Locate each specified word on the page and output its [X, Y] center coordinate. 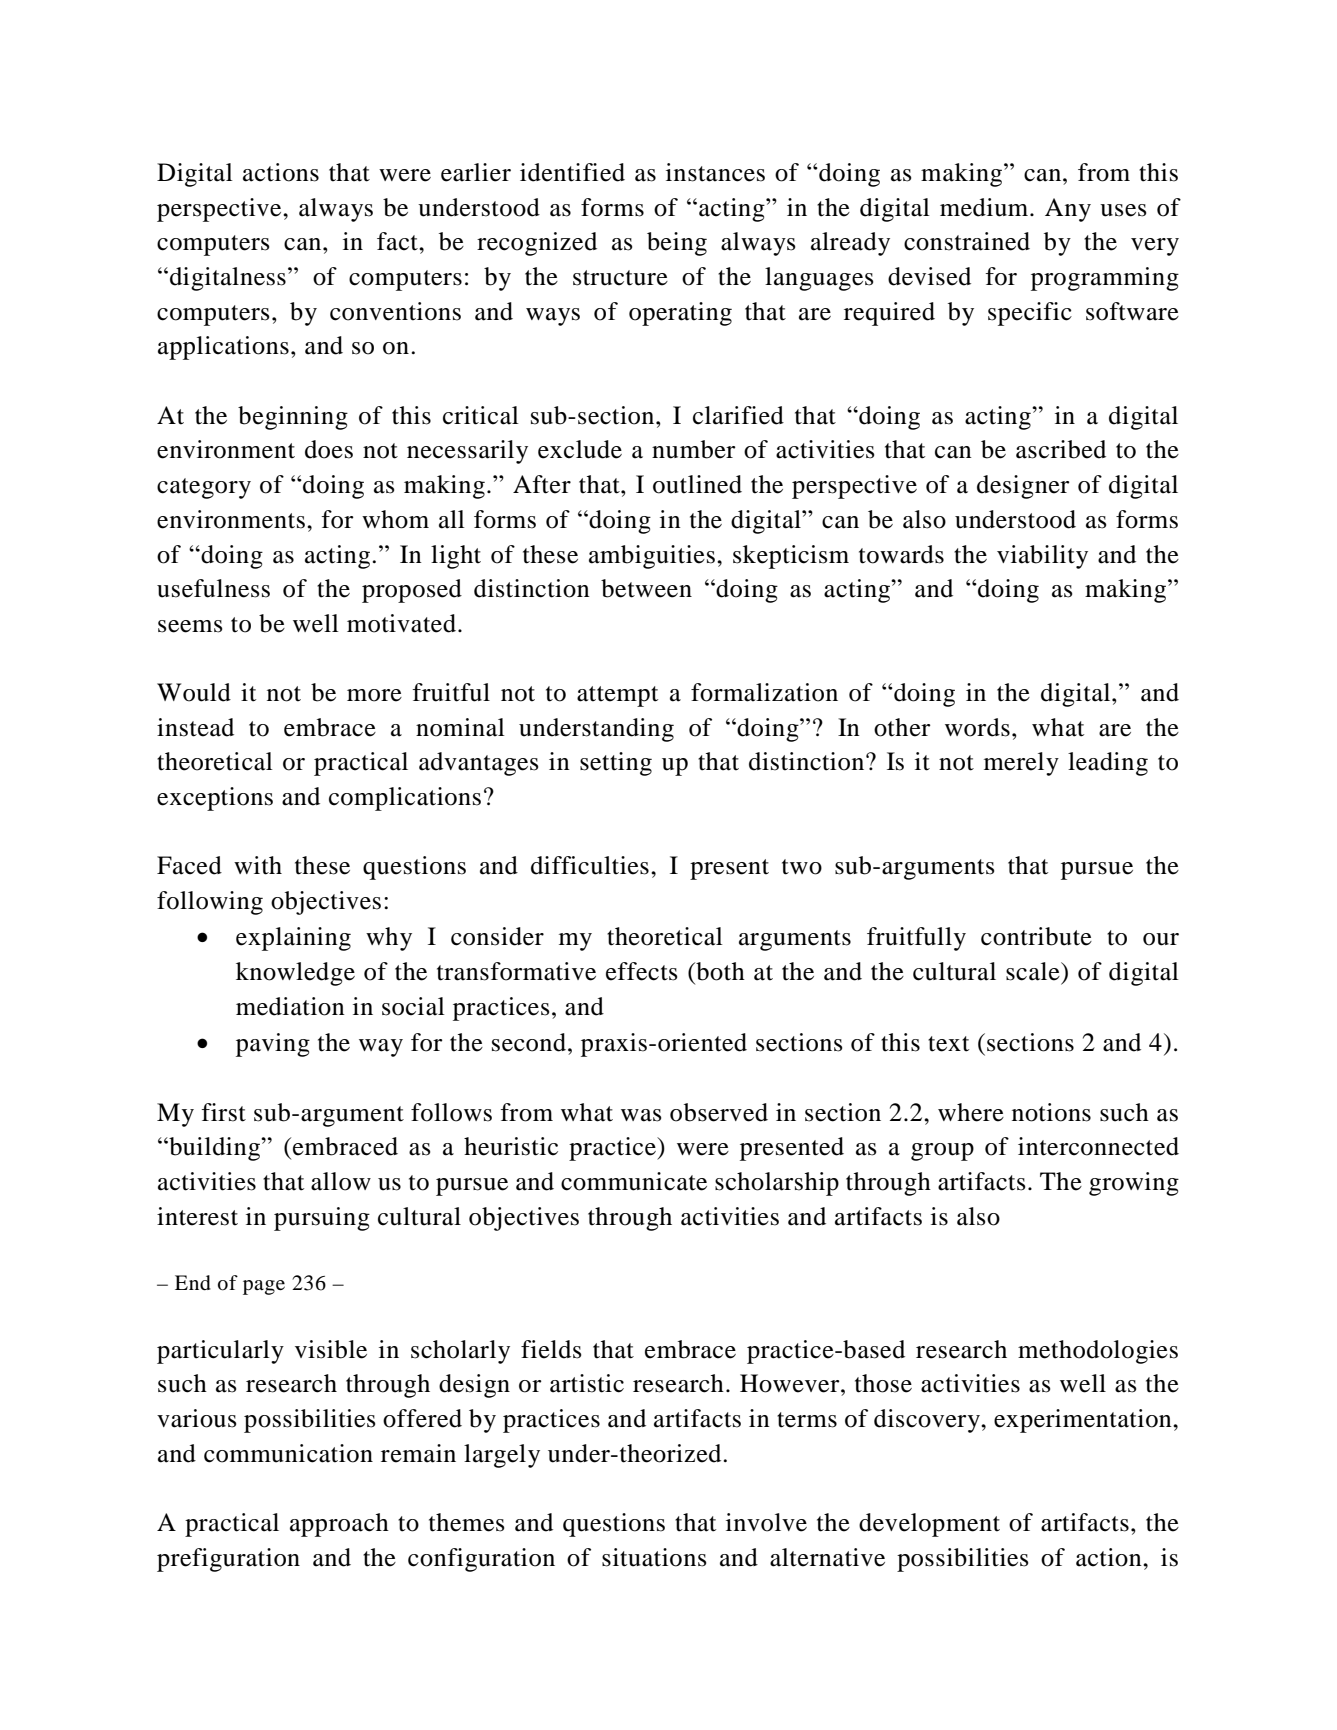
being [677, 244]
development [929, 1525]
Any [1068, 210]
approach [339, 1525]
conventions [395, 311]
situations [654, 1557]
